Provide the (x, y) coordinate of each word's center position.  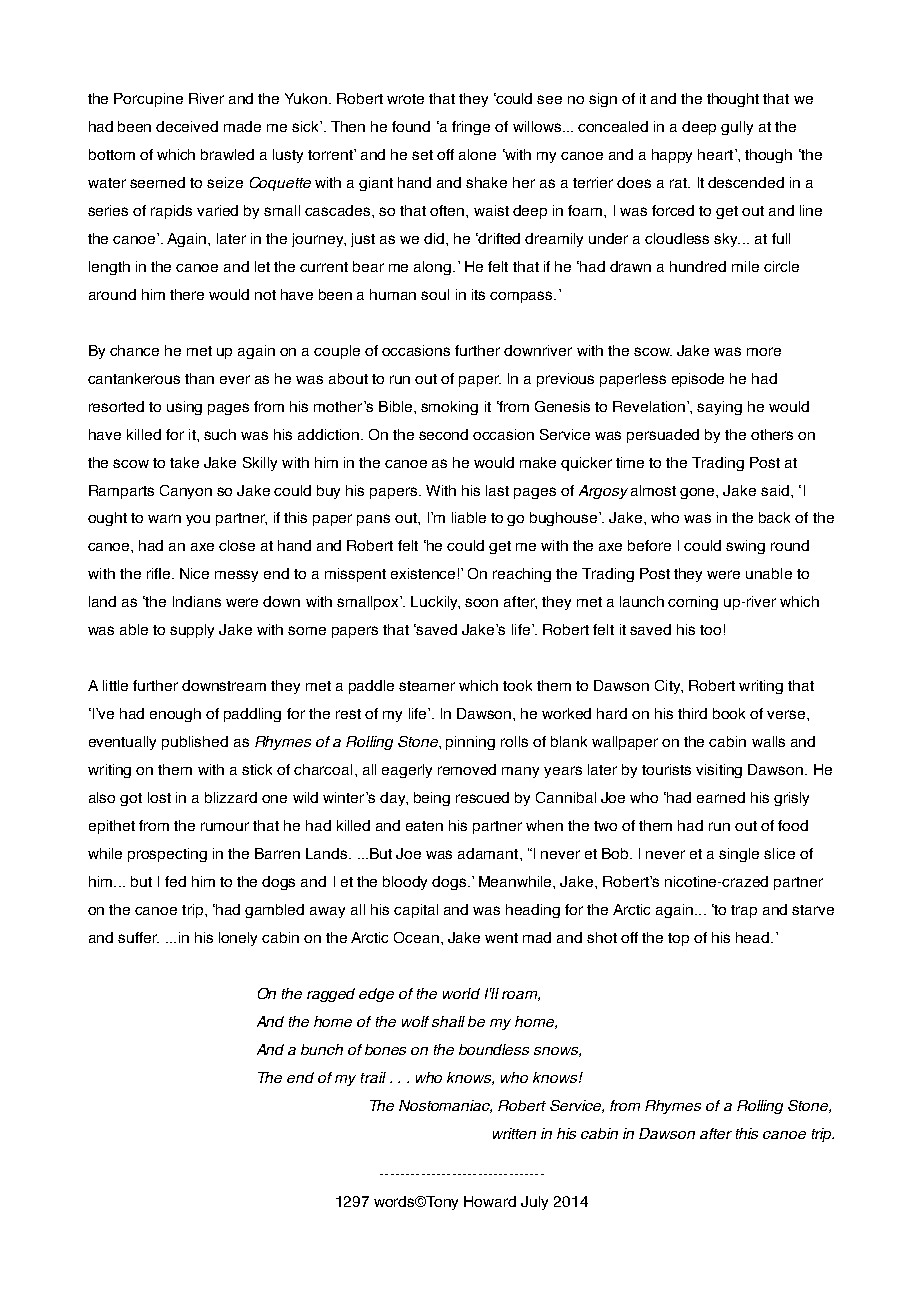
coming (693, 603)
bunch (322, 1049)
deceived (187, 126)
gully (737, 128)
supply (192, 631)
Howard (490, 1201)
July (534, 1203)
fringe (471, 128)
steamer (427, 686)
